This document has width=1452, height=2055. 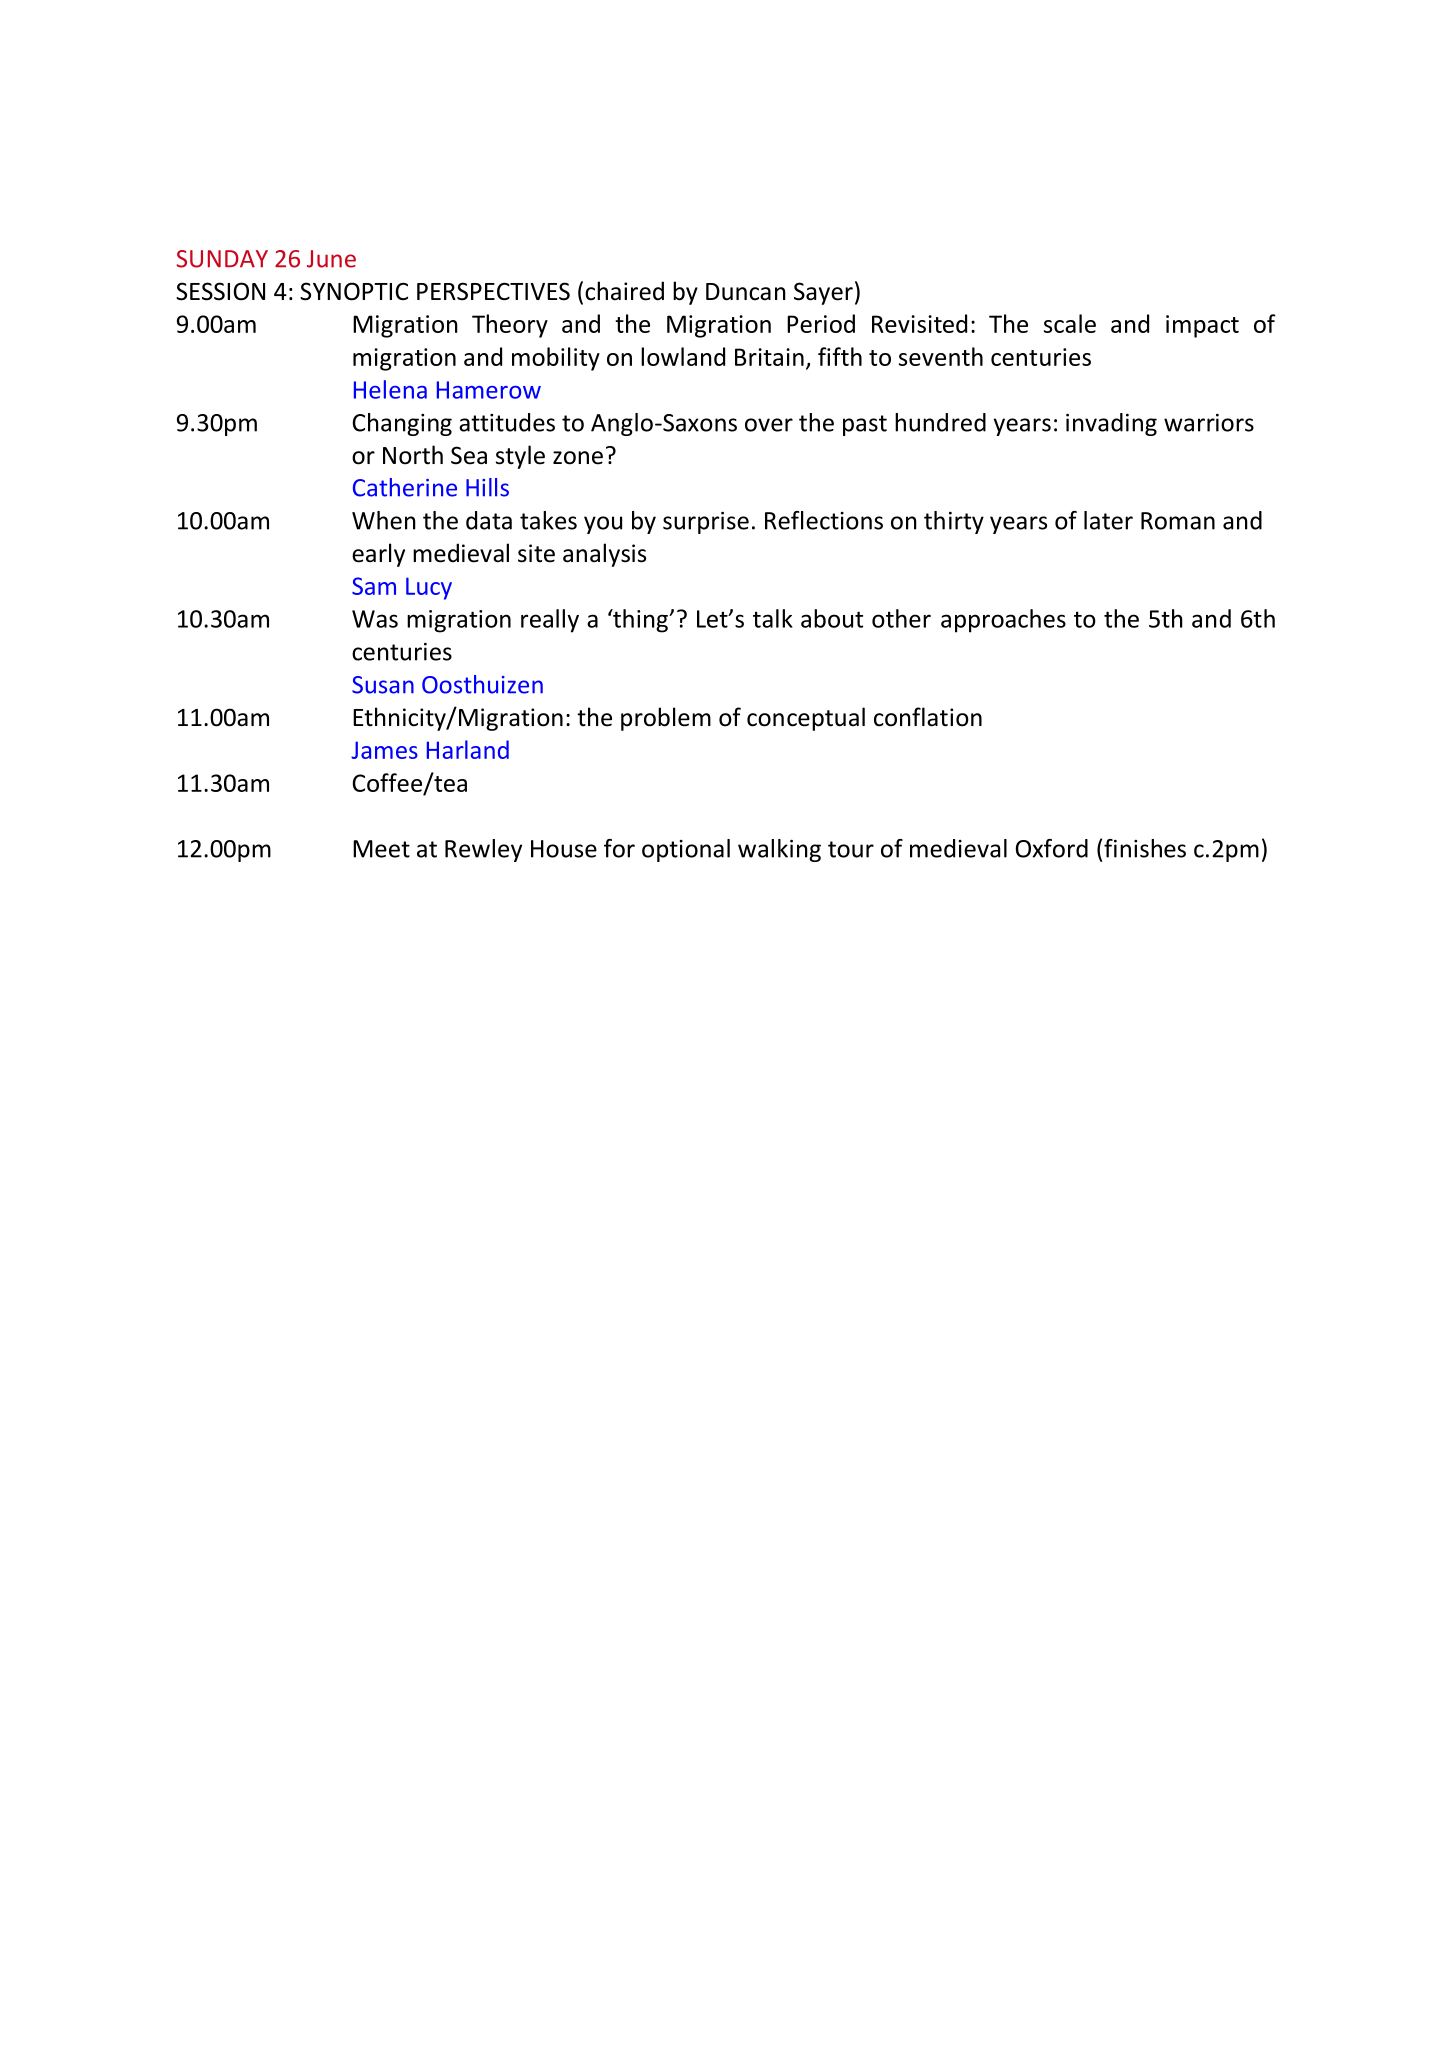 What do you see at coordinates (746, 292) in the document?
I see `Duncan` at bounding box center [746, 292].
